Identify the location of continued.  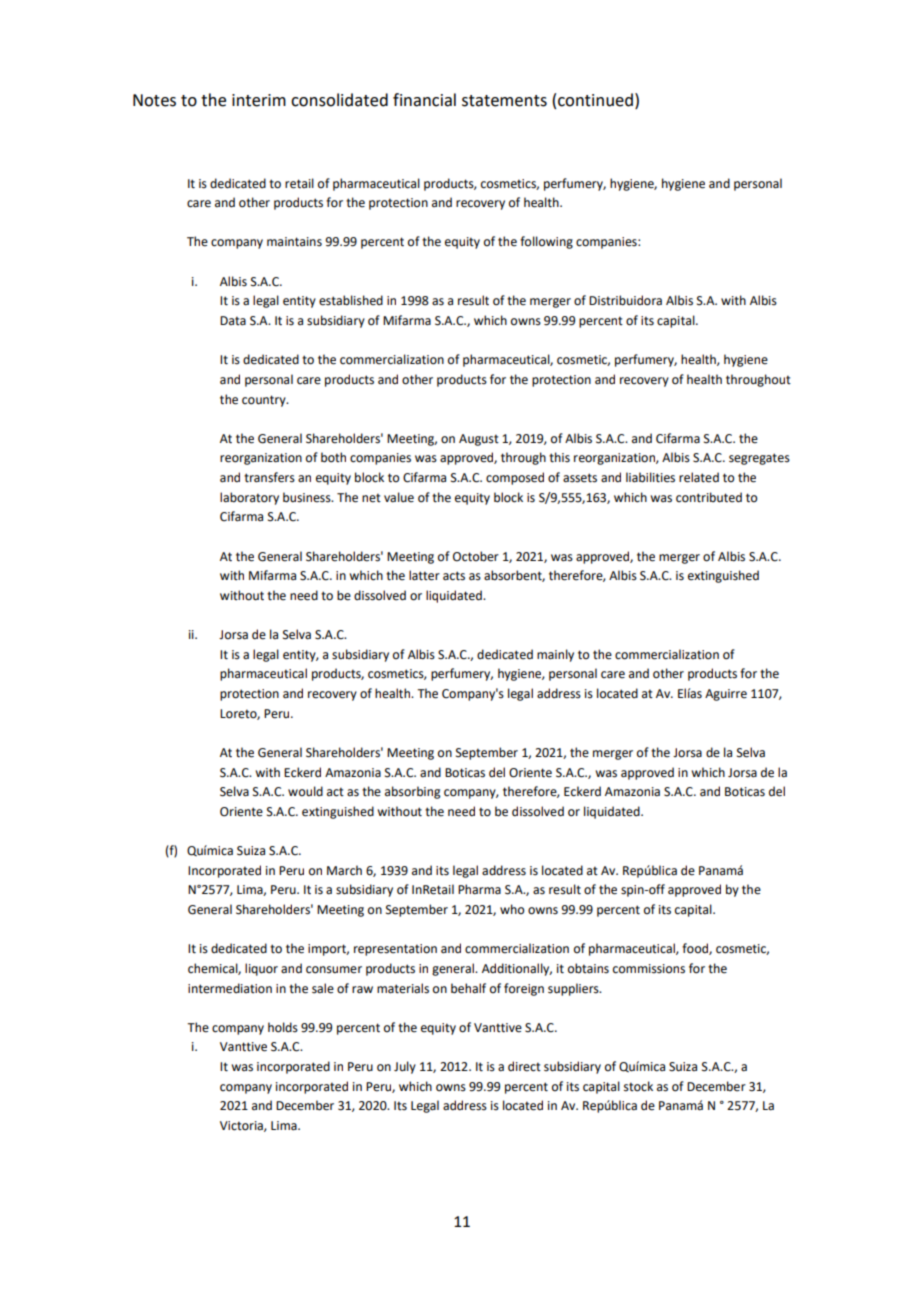
(595, 100).
